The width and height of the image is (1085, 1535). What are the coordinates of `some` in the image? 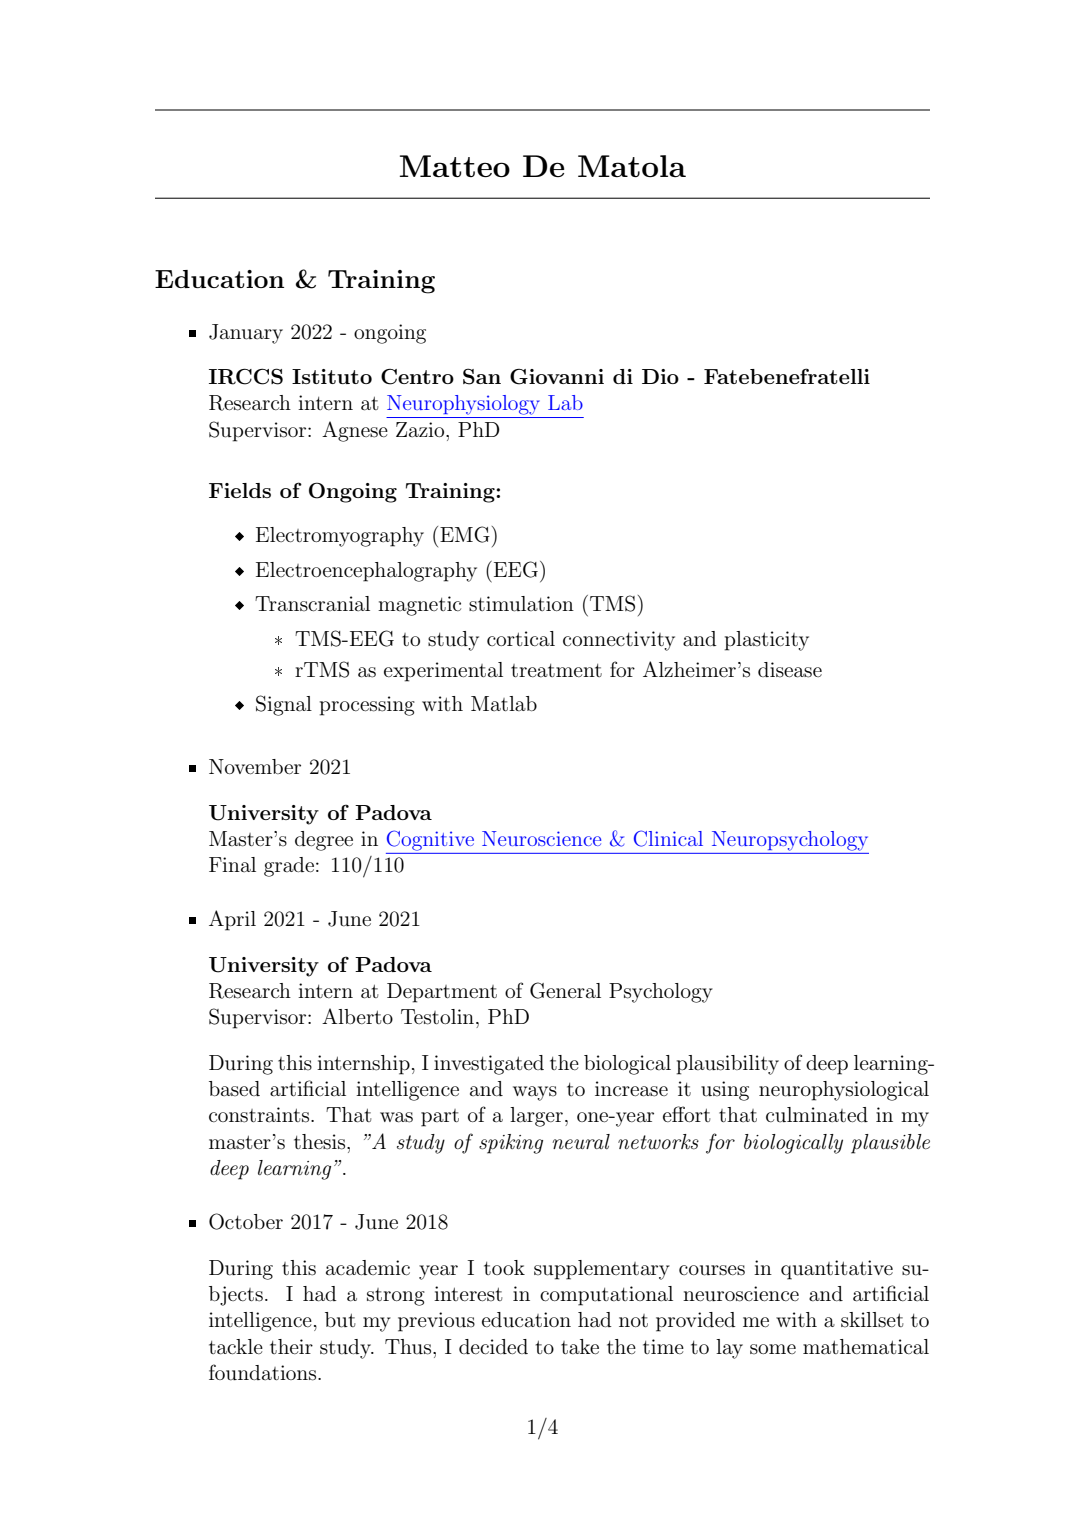 It's located at (773, 1349).
